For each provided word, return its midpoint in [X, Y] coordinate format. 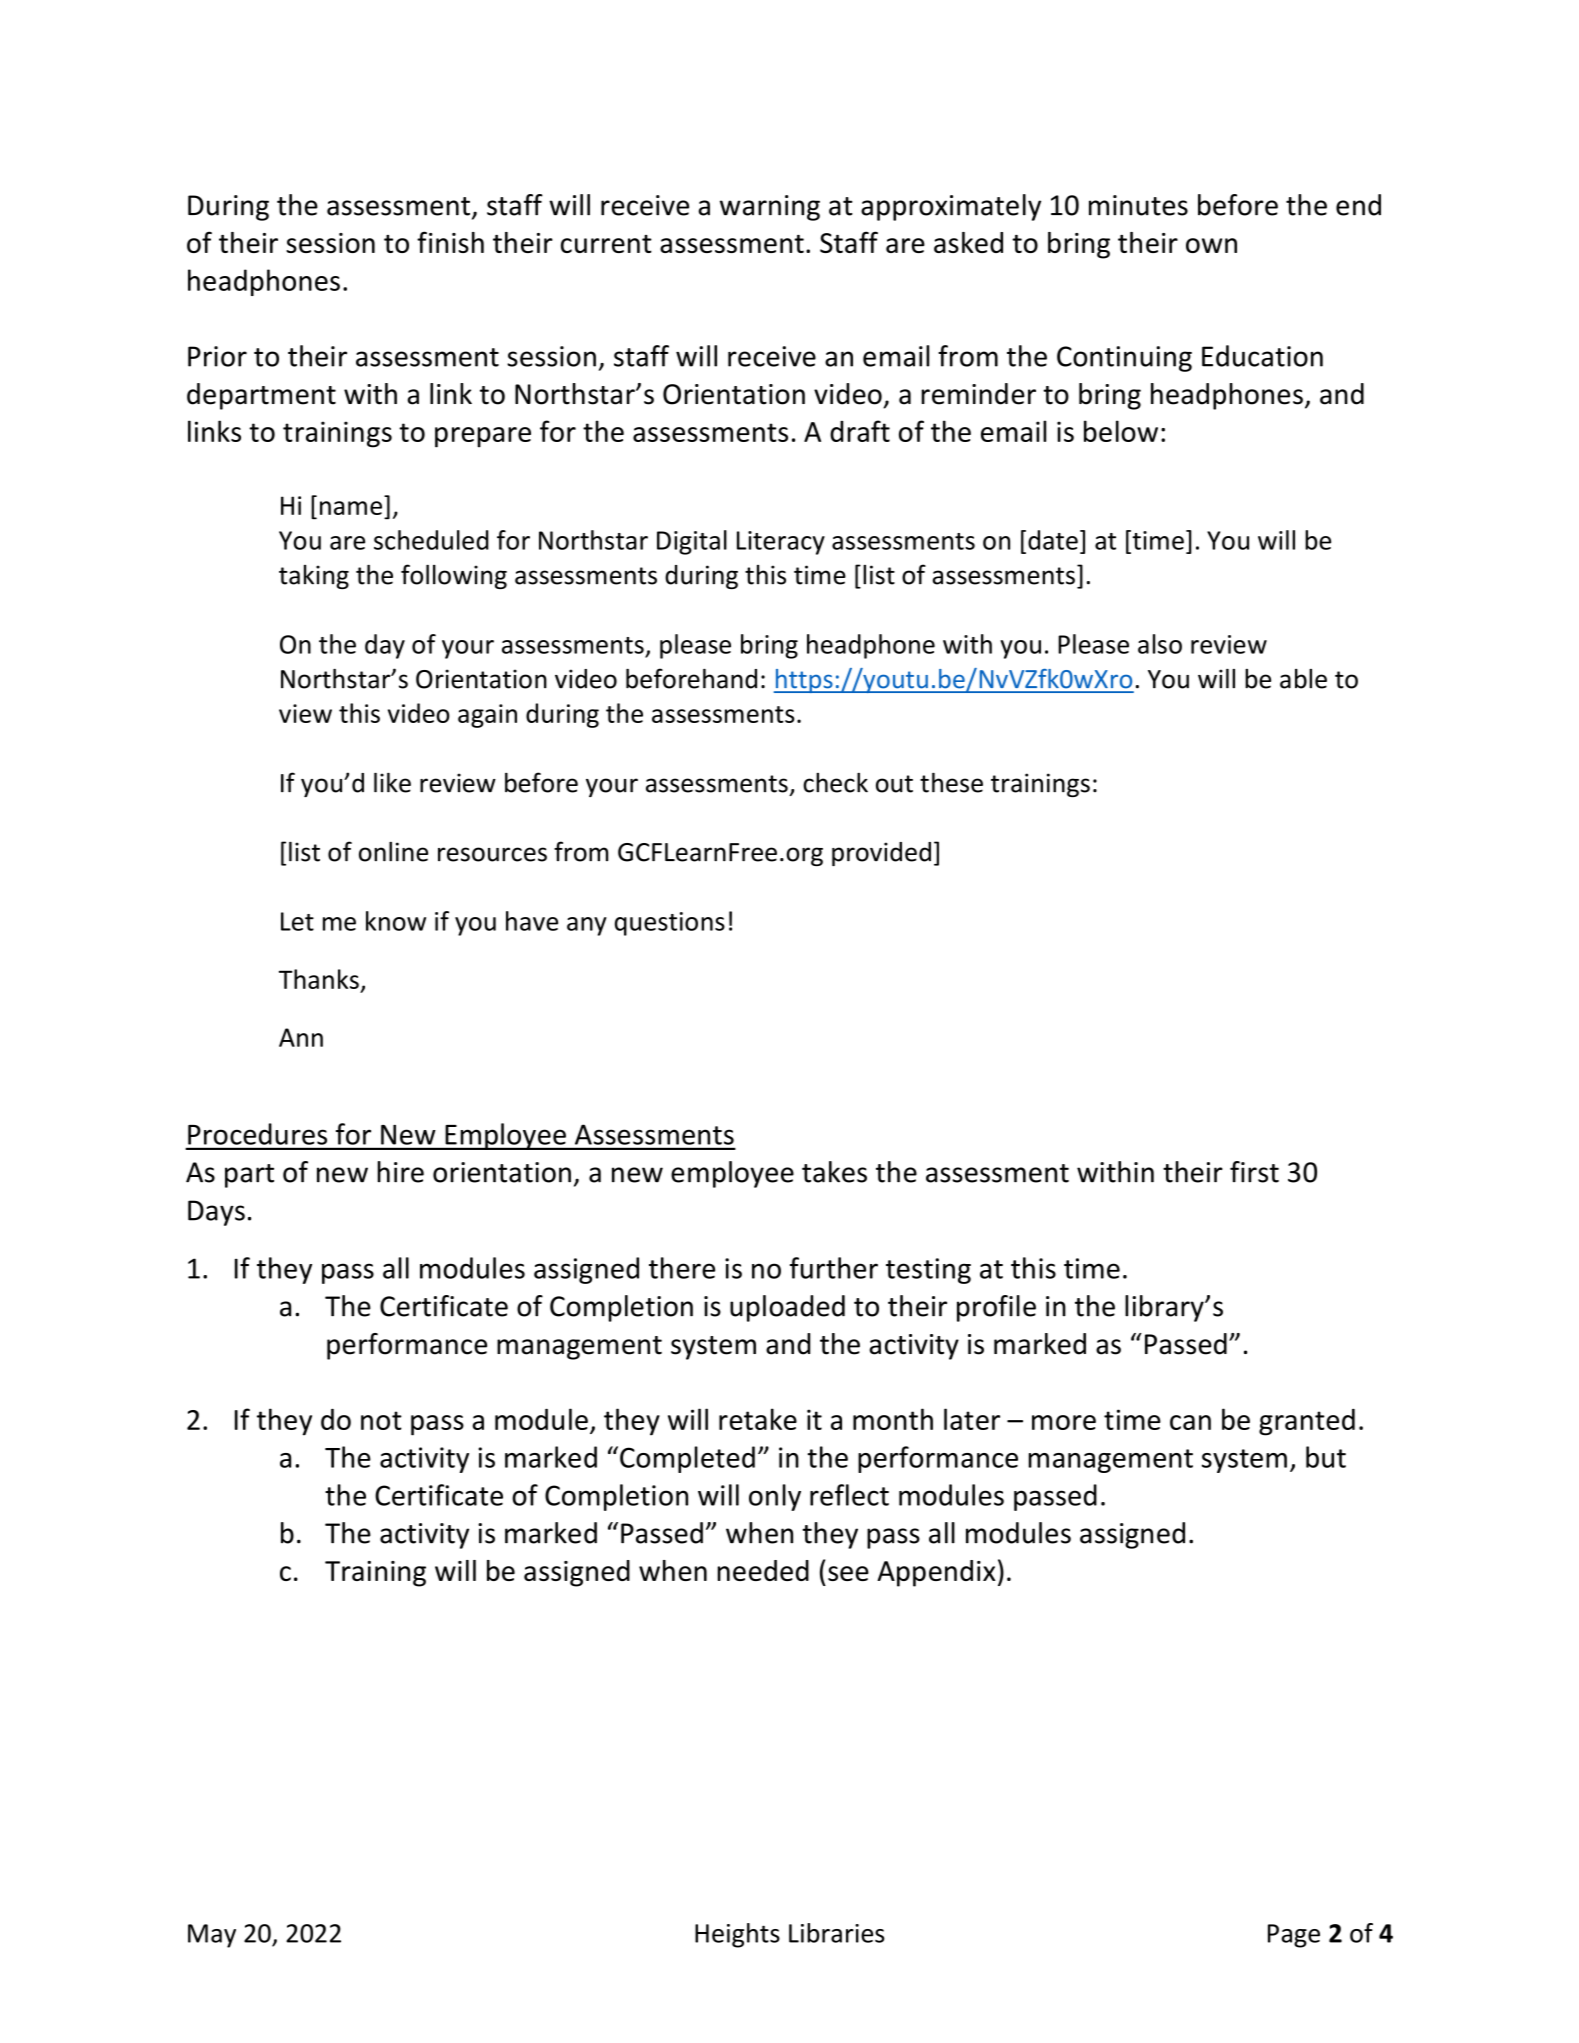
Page [1294, 1936]
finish [450, 242]
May [212, 1936]
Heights [737, 1935]
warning [770, 208]
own [1211, 245]
